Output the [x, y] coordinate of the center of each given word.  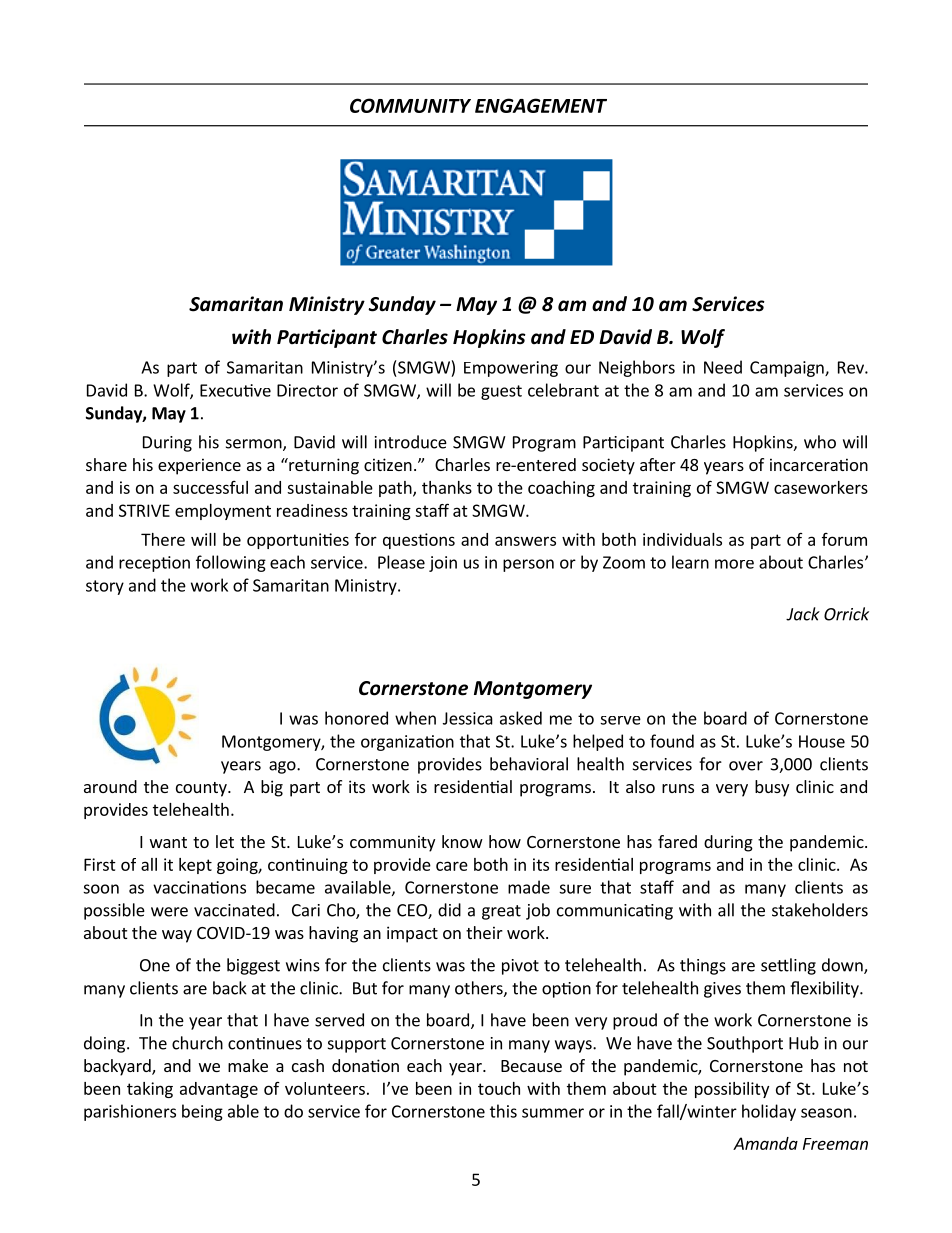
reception [154, 564]
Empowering [511, 369]
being [202, 1112]
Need [723, 367]
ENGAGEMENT [541, 105]
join [443, 564]
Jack [803, 614]
